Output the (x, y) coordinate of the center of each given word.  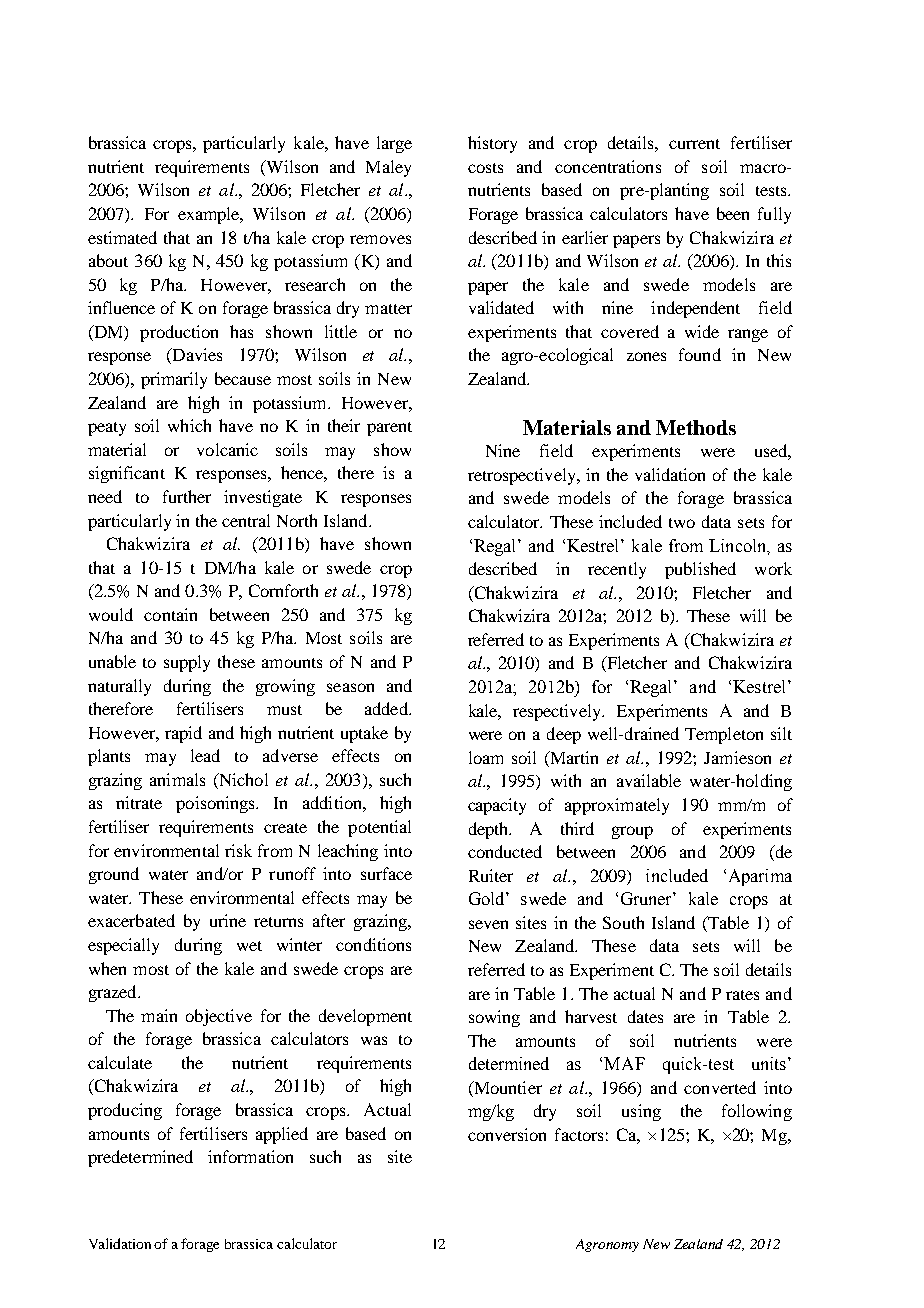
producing (125, 1111)
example (210, 215)
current (694, 144)
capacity (497, 806)
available (649, 780)
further (187, 496)
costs (485, 168)
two (682, 523)
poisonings (216, 804)
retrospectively (523, 476)
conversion (507, 1134)
